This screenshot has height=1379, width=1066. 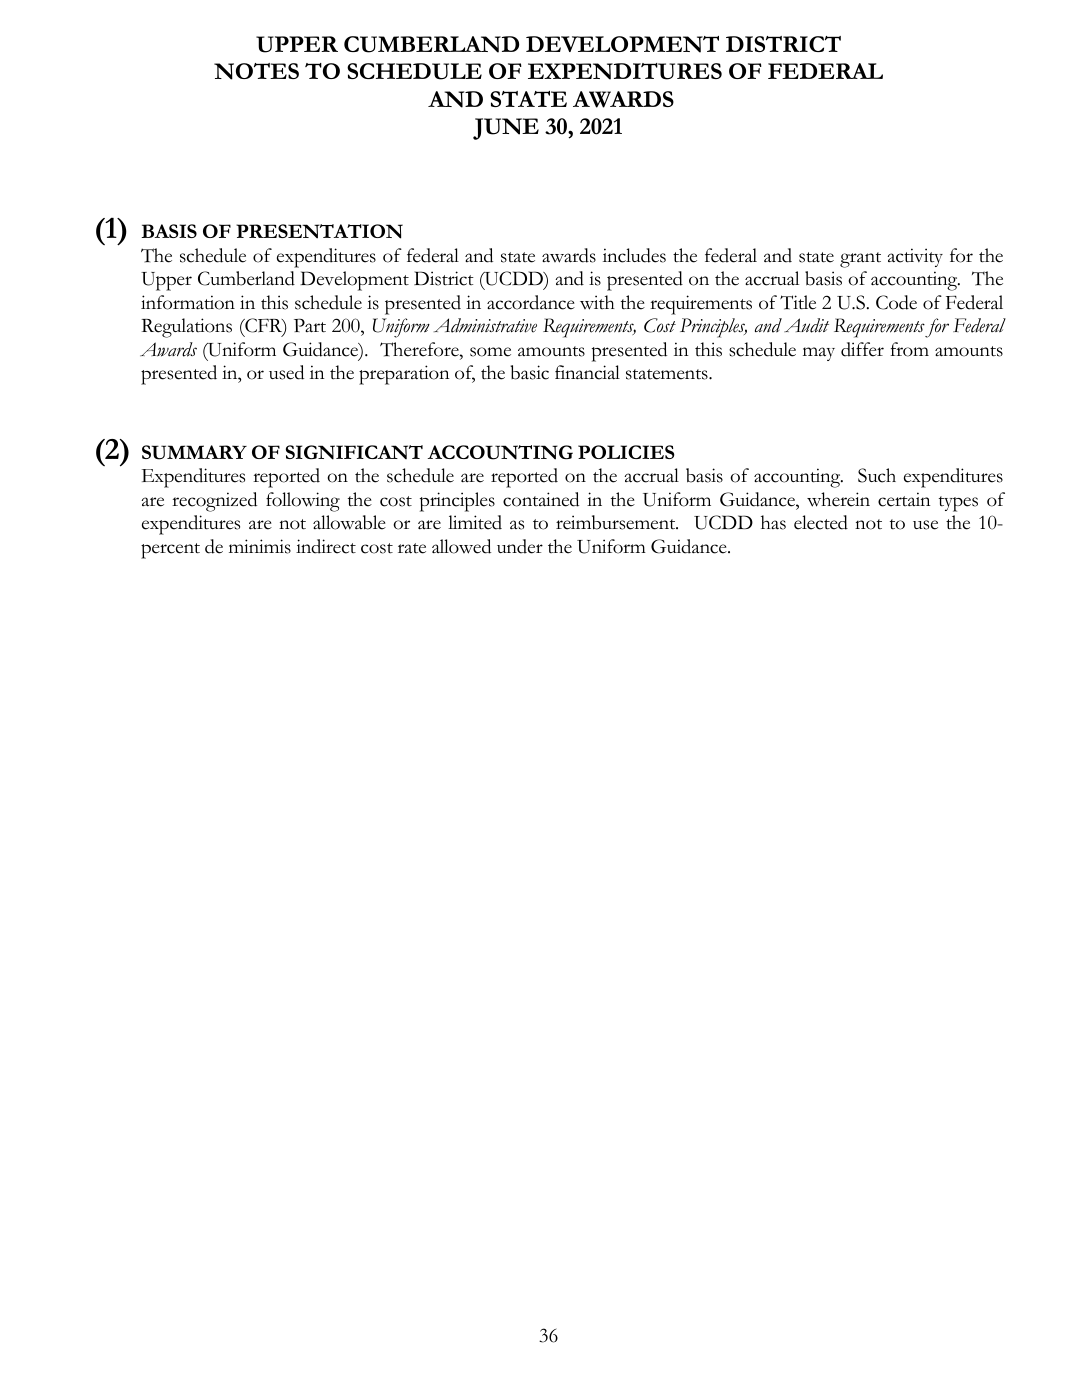 I want to click on NOTES, so click(x=256, y=71).
